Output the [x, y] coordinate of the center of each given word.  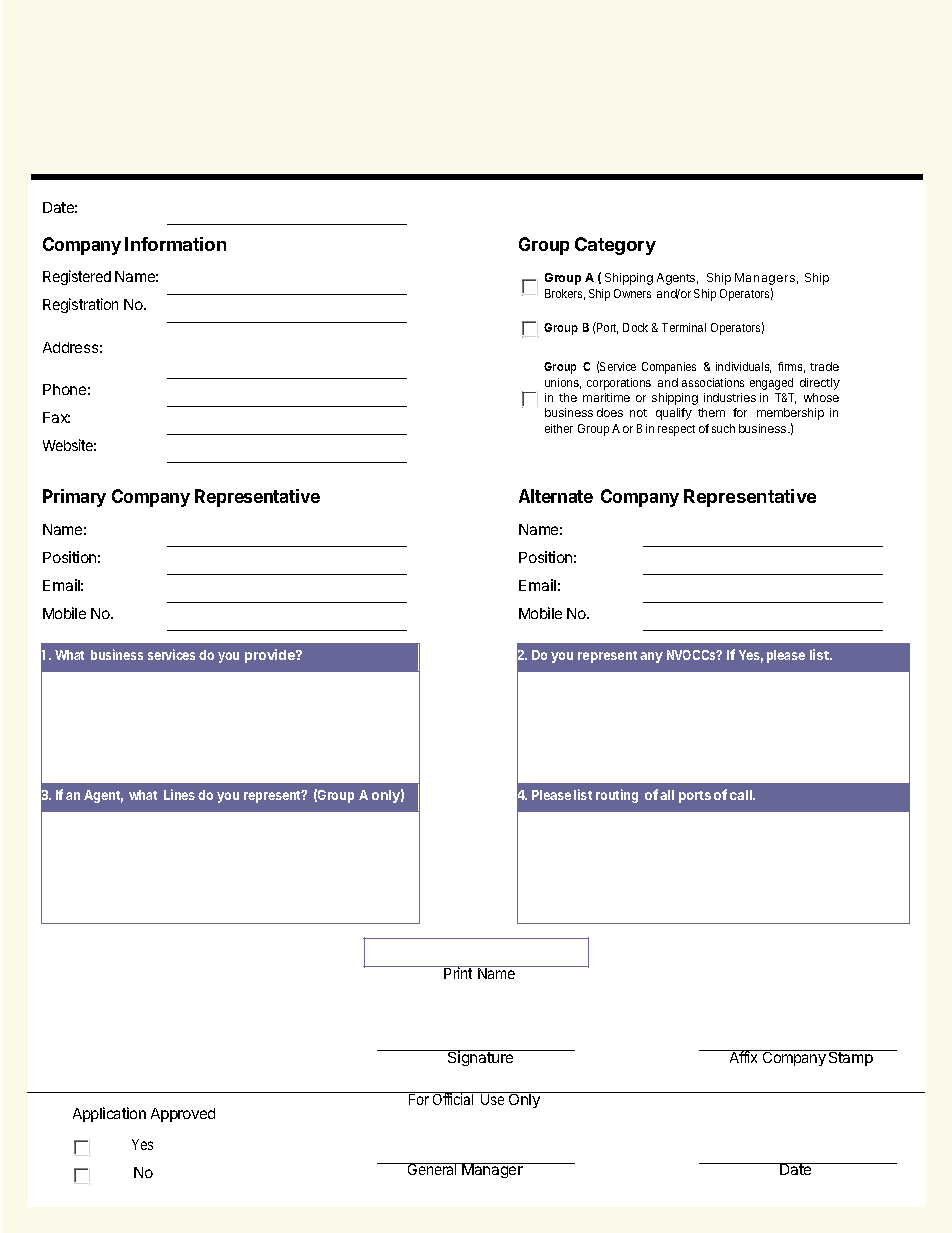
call [742, 795]
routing [617, 796]
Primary [74, 498]
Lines [179, 794]
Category [615, 246]
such [723, 428]
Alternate [556, 496]
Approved [183, 1115]
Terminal [684, 327]
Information [175, 244]
